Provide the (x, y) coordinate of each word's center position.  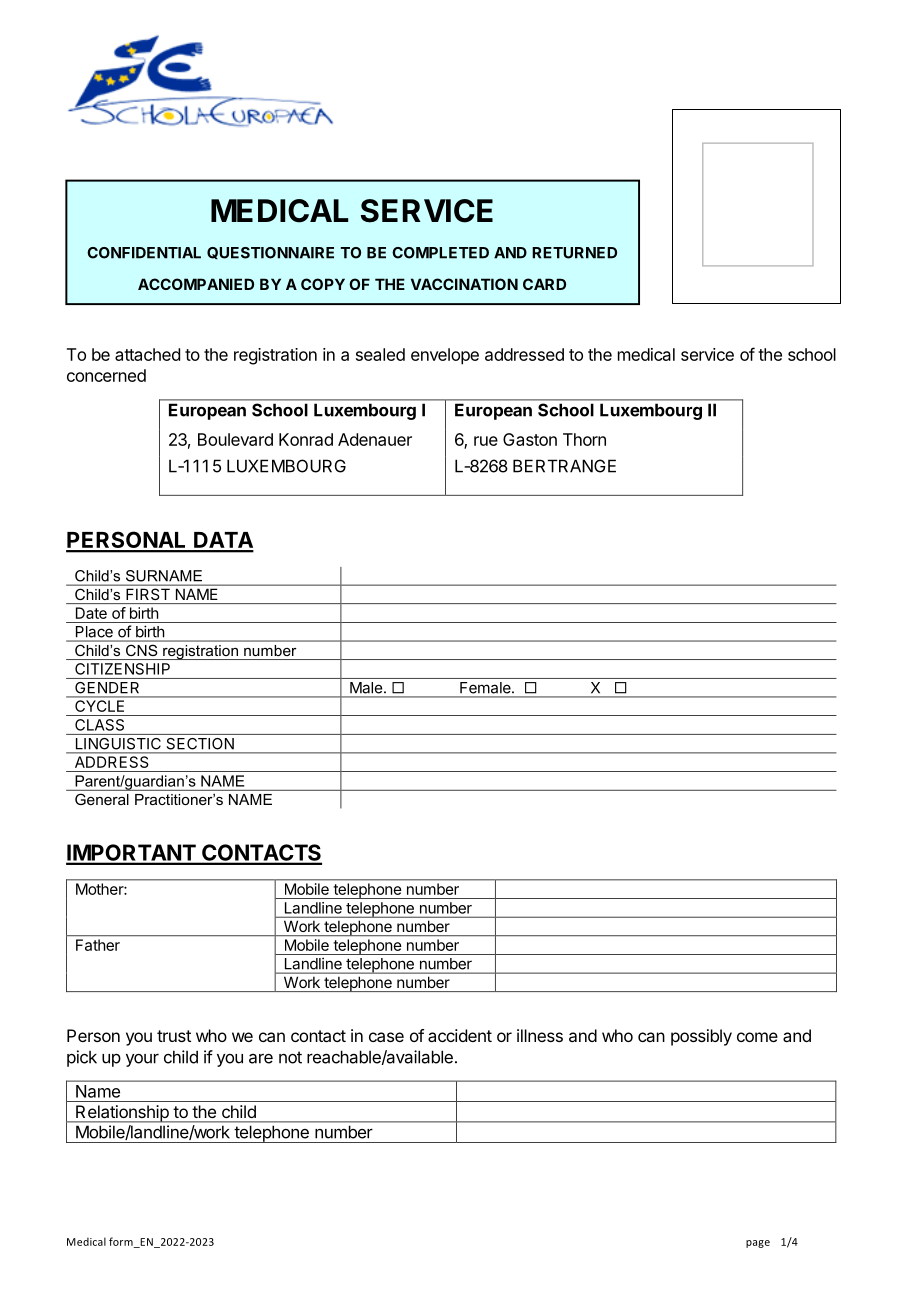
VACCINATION (464, 284)
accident (460, 1035)
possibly (701, 1037)
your (142, 1060)
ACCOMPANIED (196, 284)
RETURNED (574, 253)
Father (98, 945)
